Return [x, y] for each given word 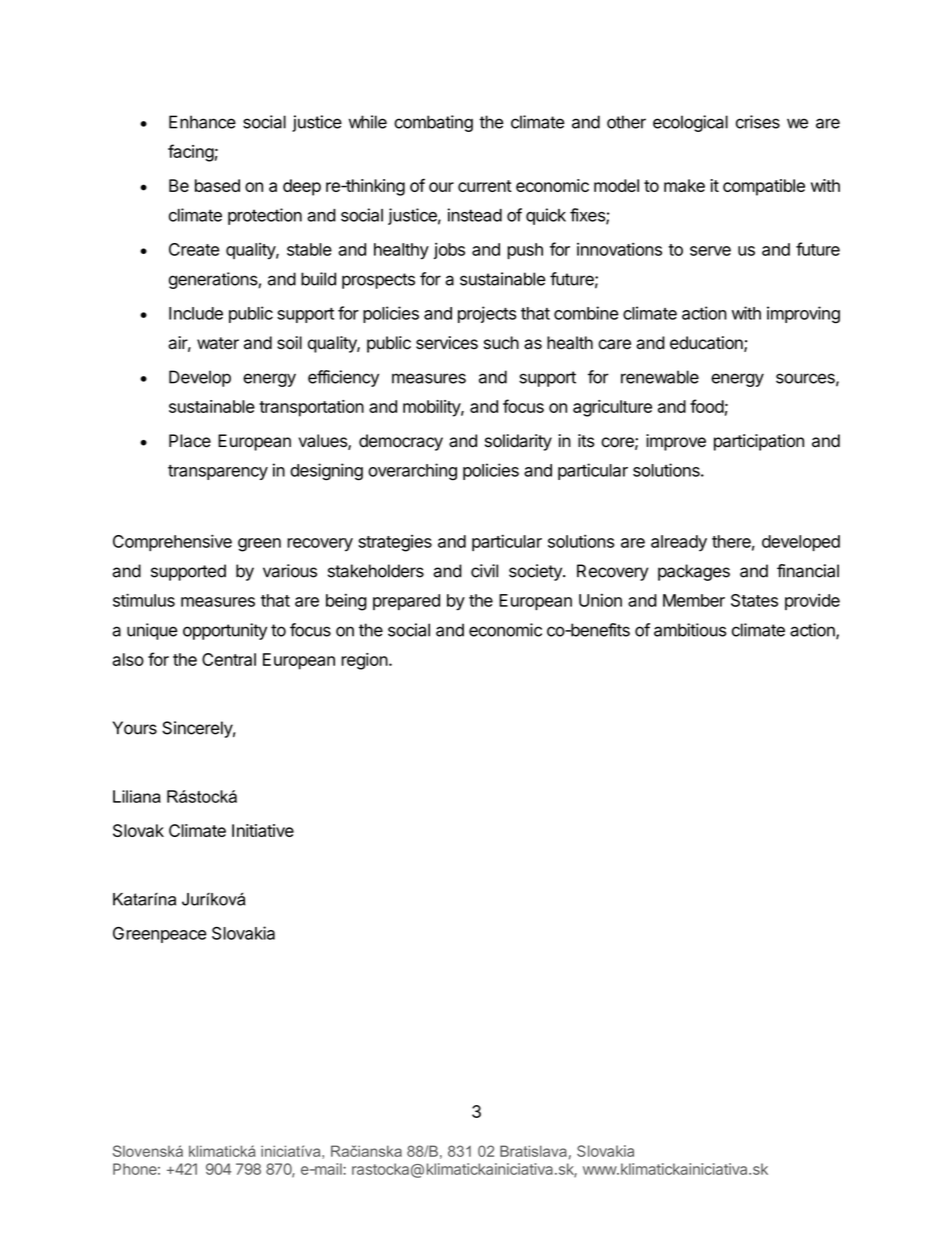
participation [759, 442]
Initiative [263, 830]
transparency [218, 472]
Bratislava [533, 1151]
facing [191, 153]
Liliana [137, 796]
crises [758, 122]
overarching [412, 472]
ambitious [690, 630]
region [364, 661]
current [485, 186]
